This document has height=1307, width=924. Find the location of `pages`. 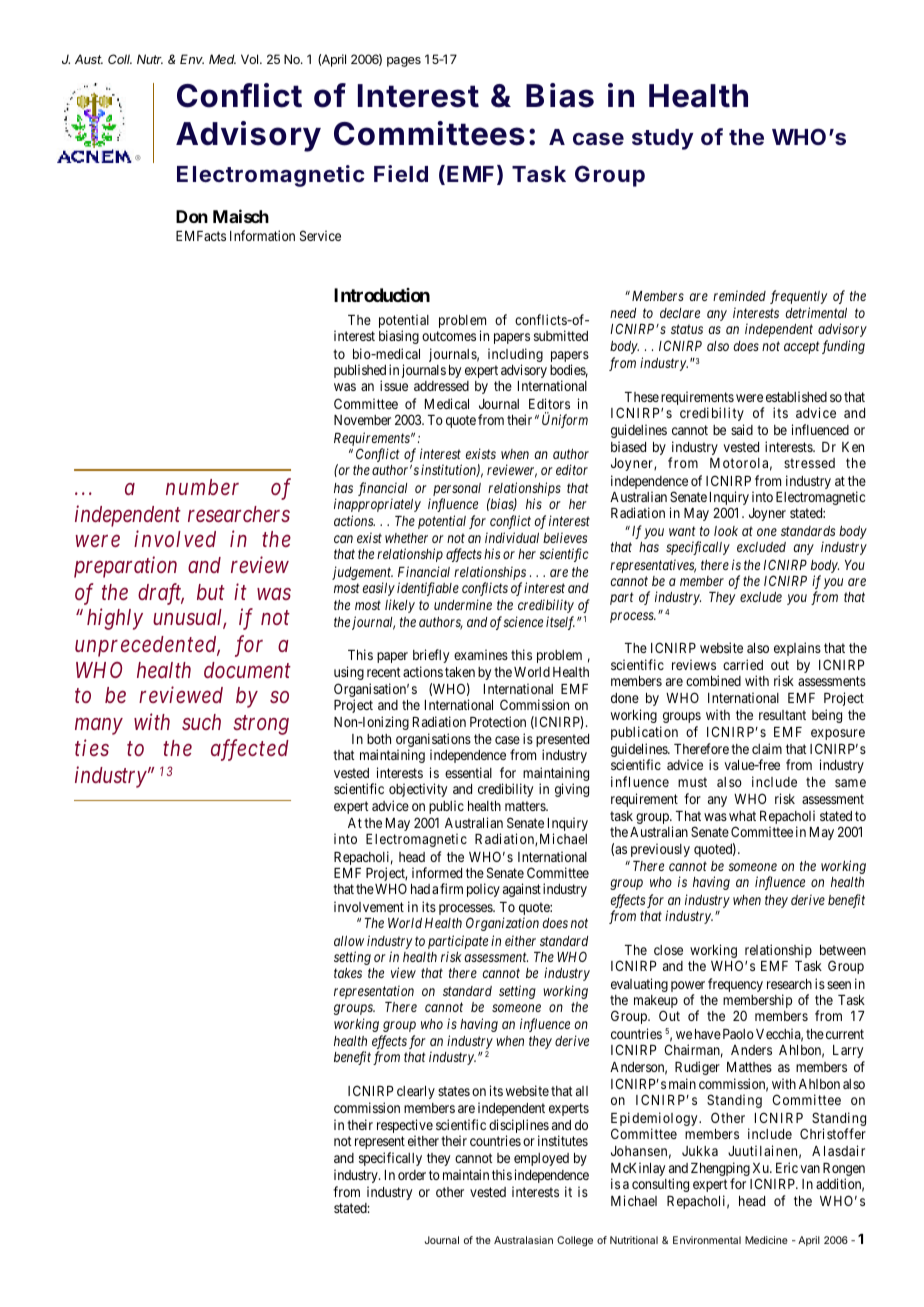

pages is located at coordinates (404, 62).
